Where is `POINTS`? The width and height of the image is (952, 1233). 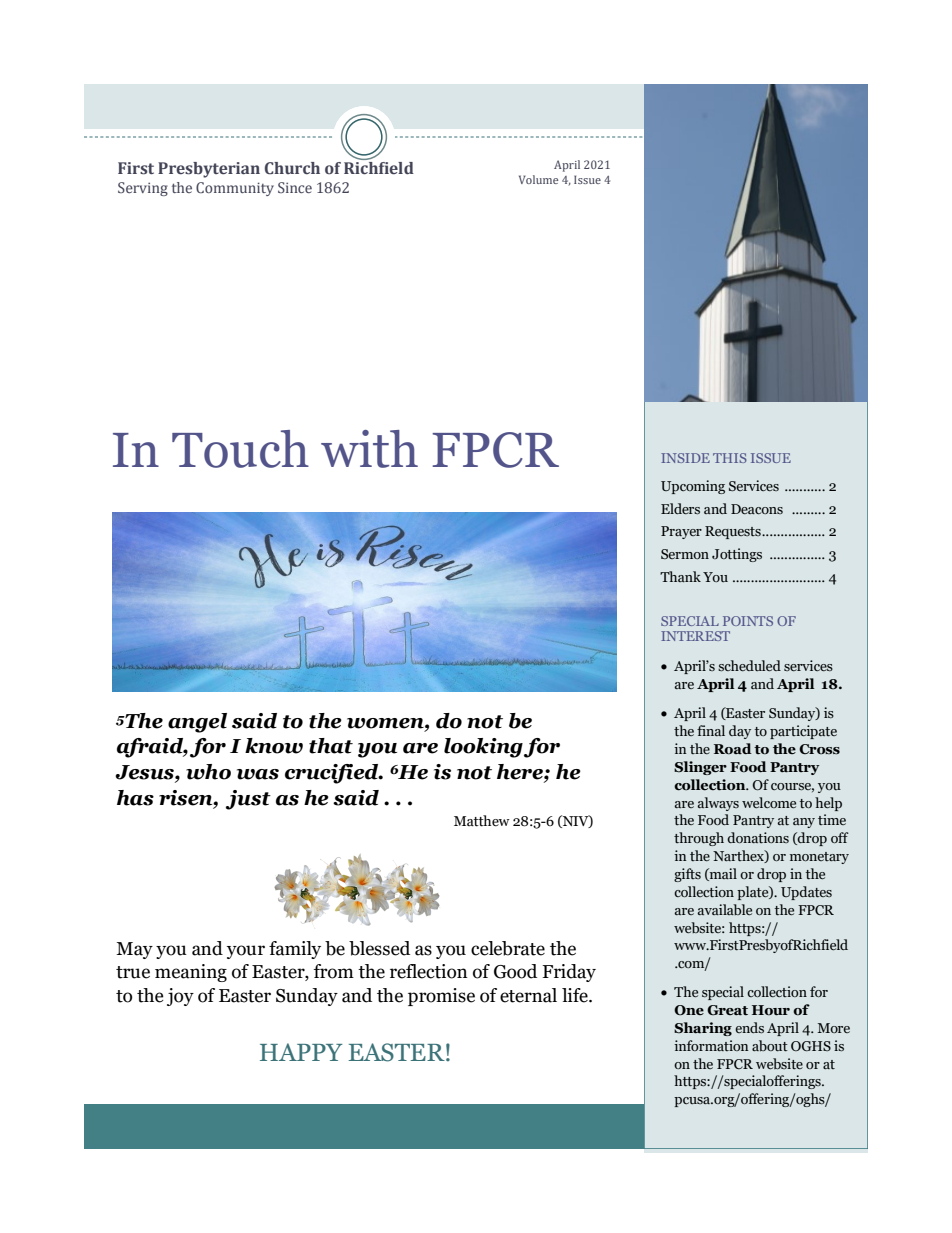
POINTS is located at coordinates (748, 621).
